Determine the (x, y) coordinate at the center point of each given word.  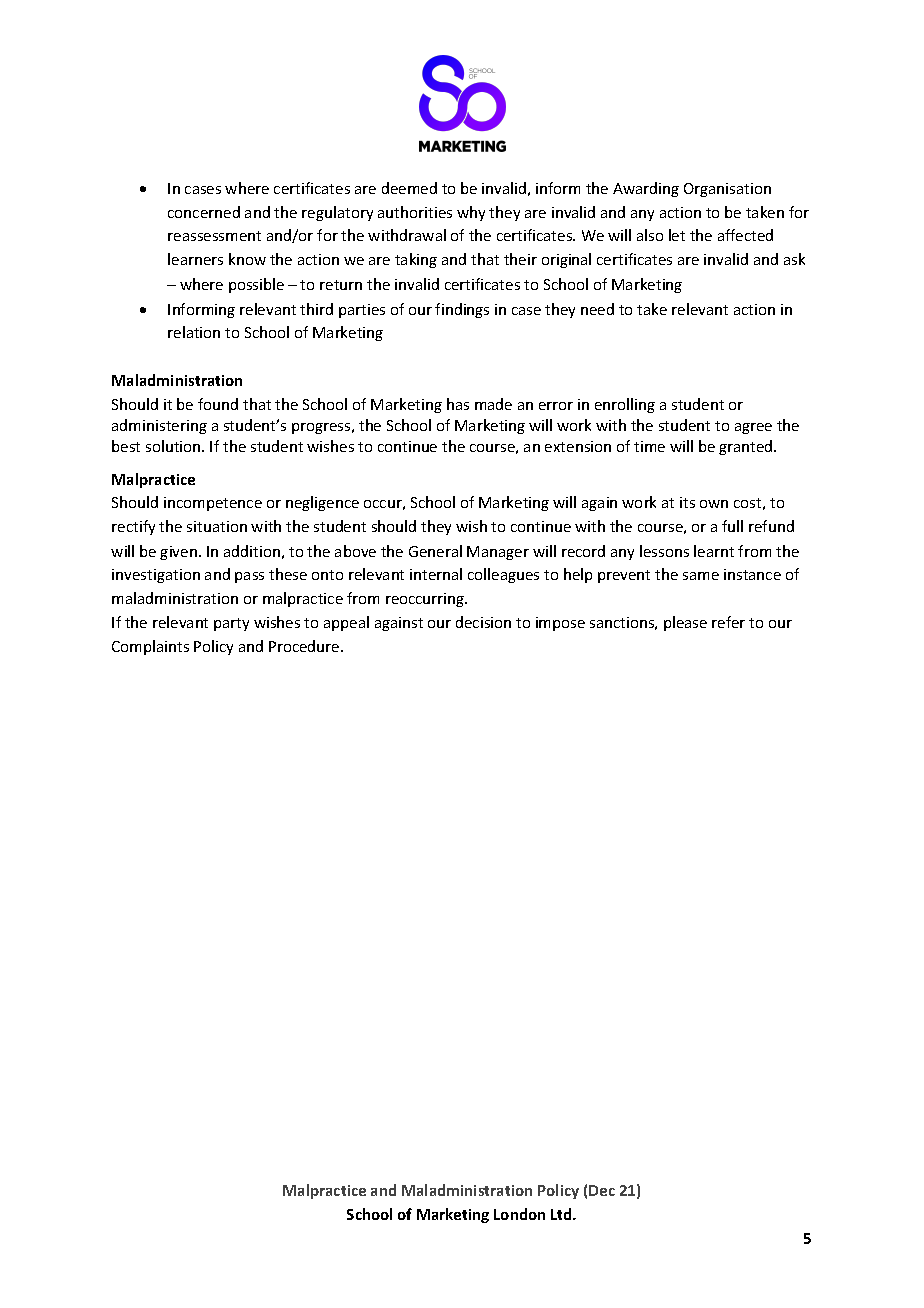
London (519, 1214)
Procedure (305, 646)
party (231, 624)
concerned (204, 212)
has (458, 404)
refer (728, 622)
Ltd (562, 1214)
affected (745, 235)
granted (747, 447)
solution (174, 446)
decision (483, 622)
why (471, 213)
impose (560, 624)
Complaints (150, 647)
